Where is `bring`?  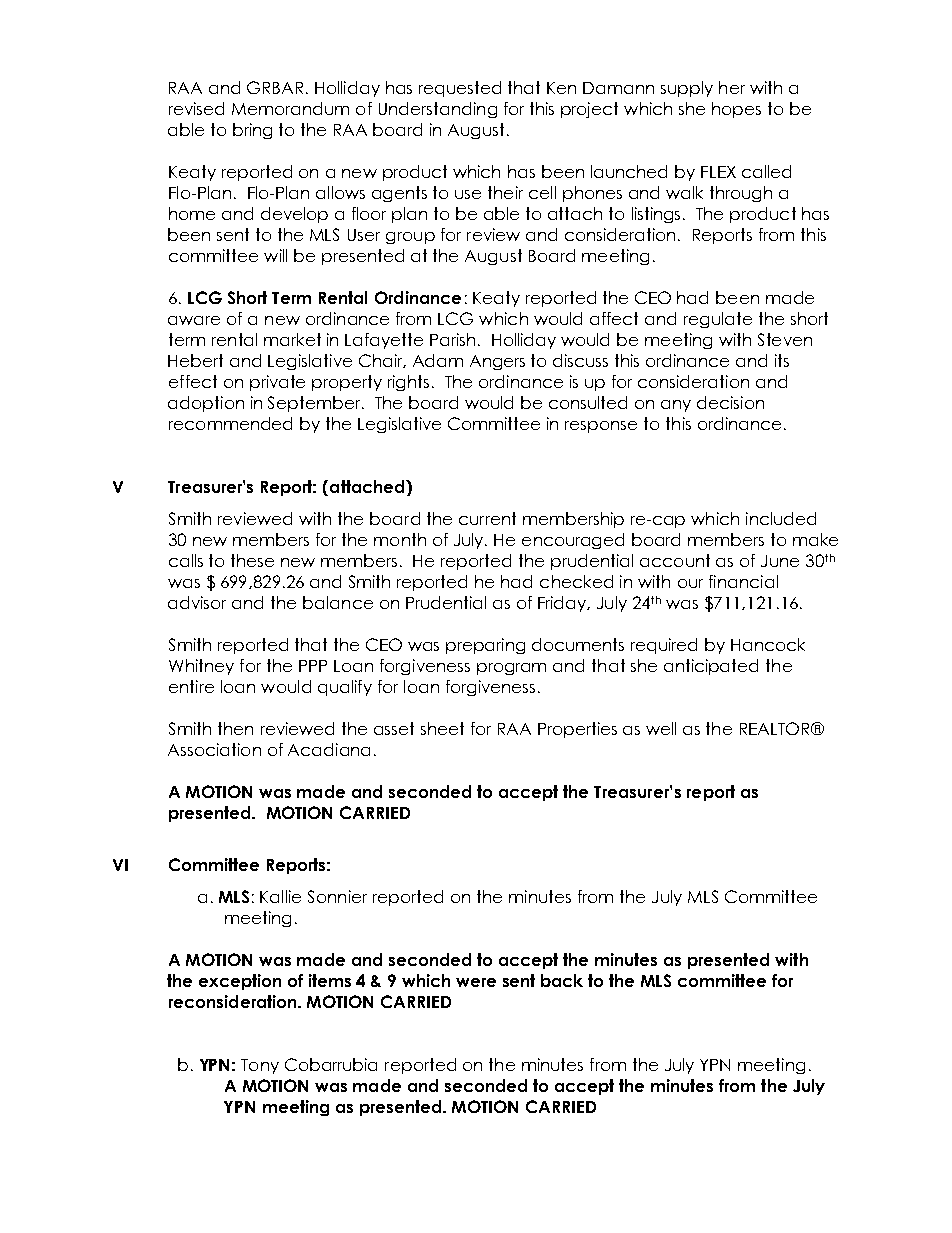
bring is located at coordinates (252, 131).
